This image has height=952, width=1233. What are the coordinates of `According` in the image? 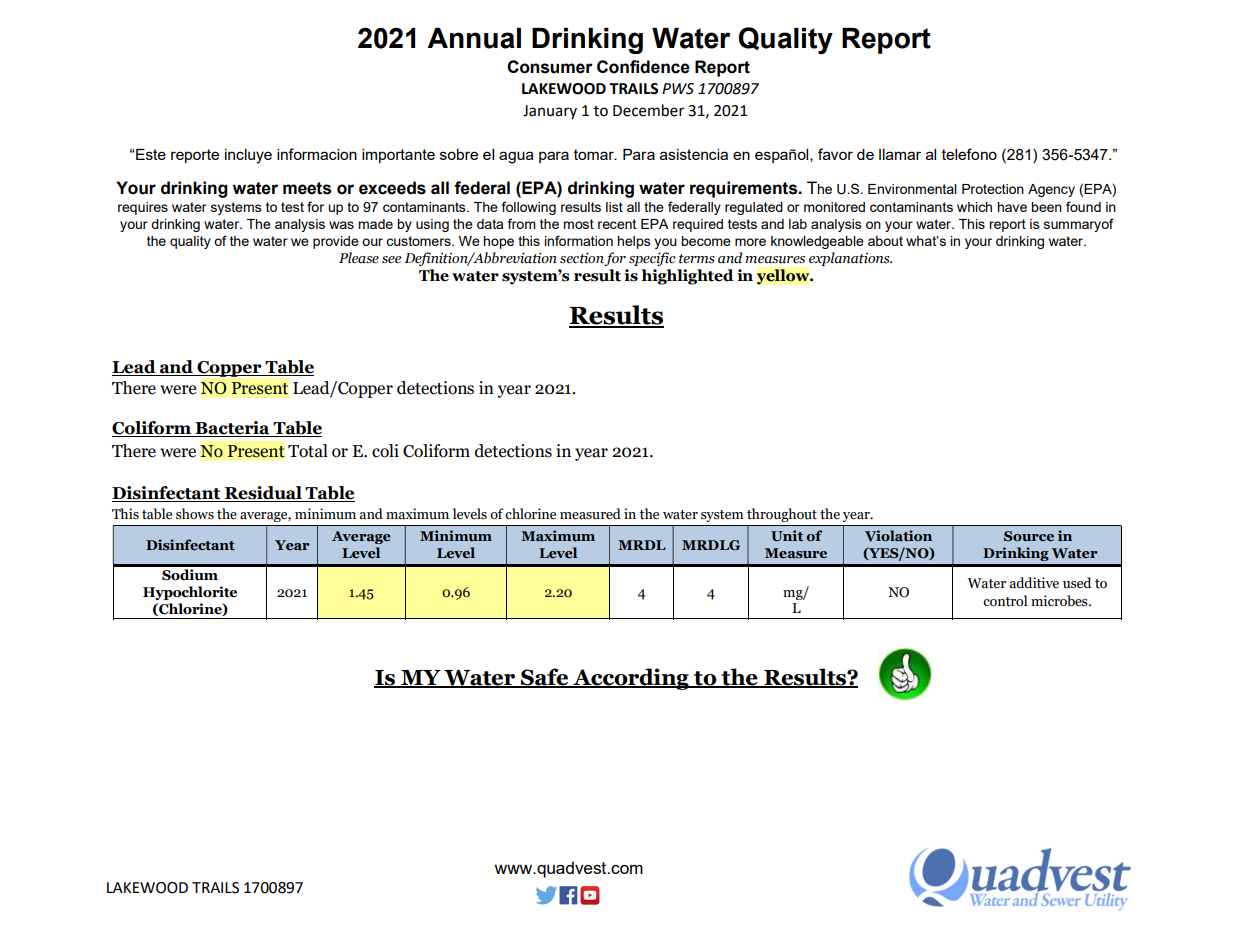 It's located at (631, 679).
